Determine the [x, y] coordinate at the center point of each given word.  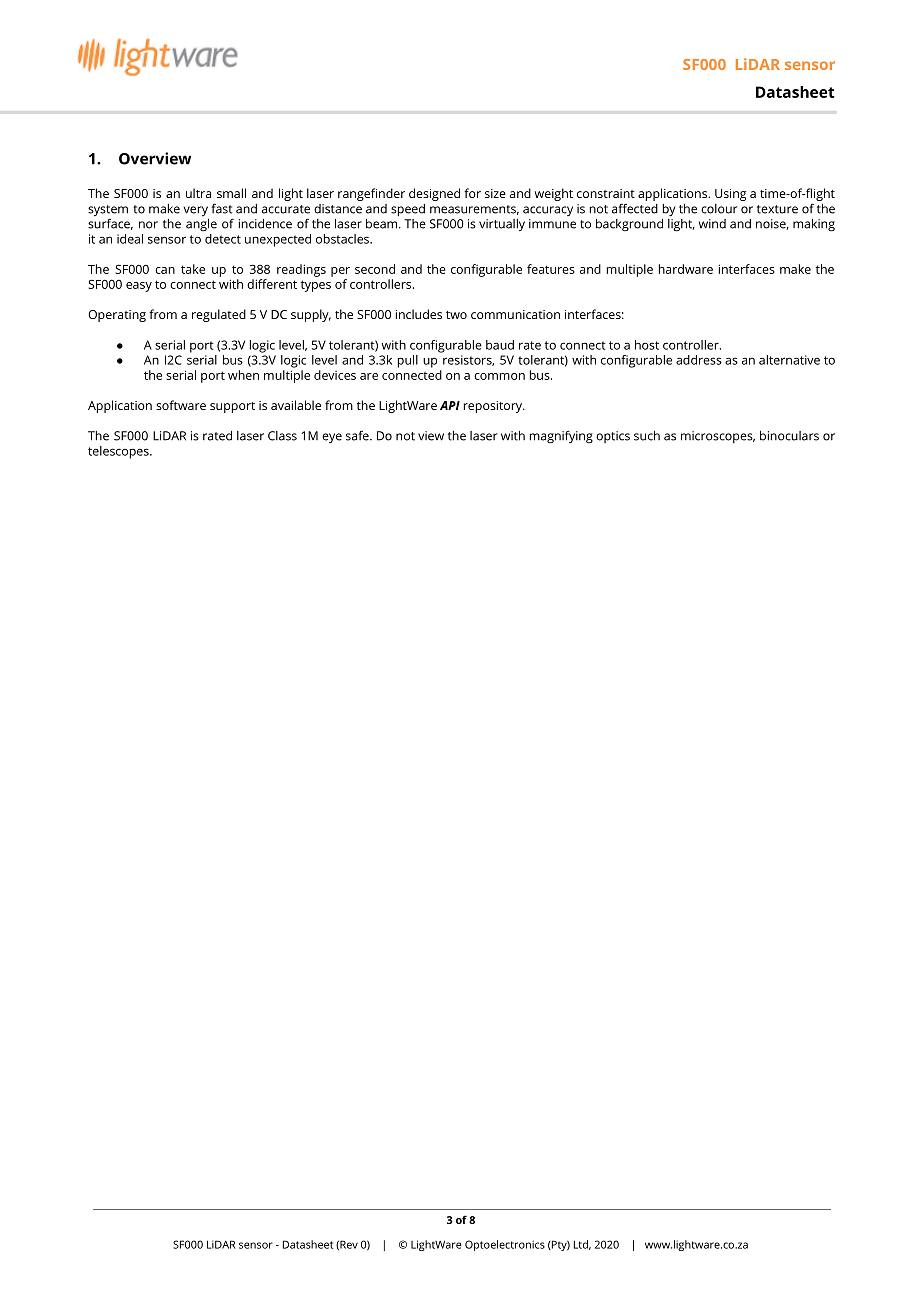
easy [139, 287]
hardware [686, 269]
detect [222, 237]
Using [730, 195]
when [243, 375]
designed [434, 194]
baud [500, 345]
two [456, 315]
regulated [219, 315]
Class [282, 436]
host [647, 345]
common [499, 376]
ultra [198, 193]
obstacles [343, 239]
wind [712, 224]
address [699, 360]
